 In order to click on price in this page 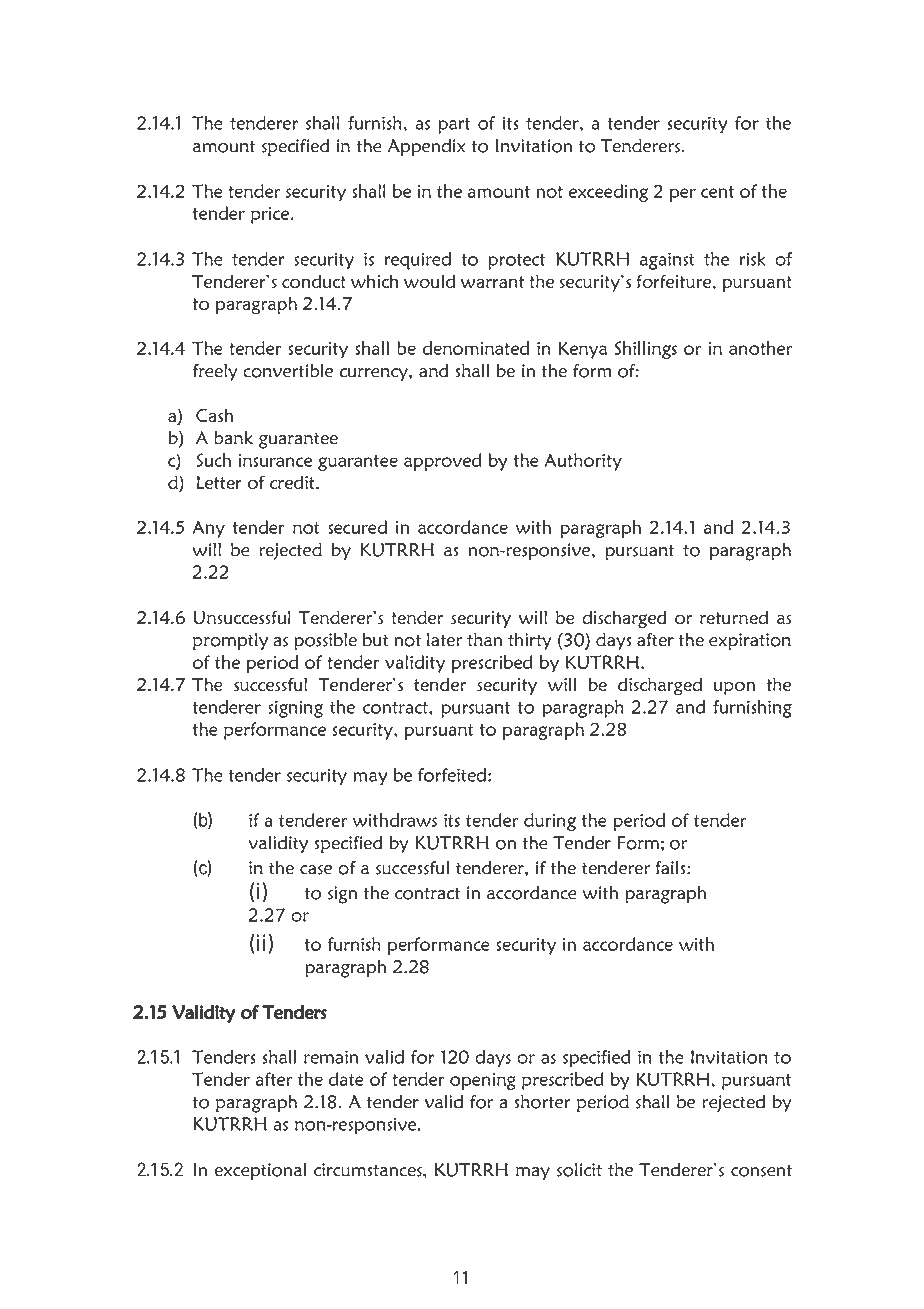, I will do `click(270, 215)`.
